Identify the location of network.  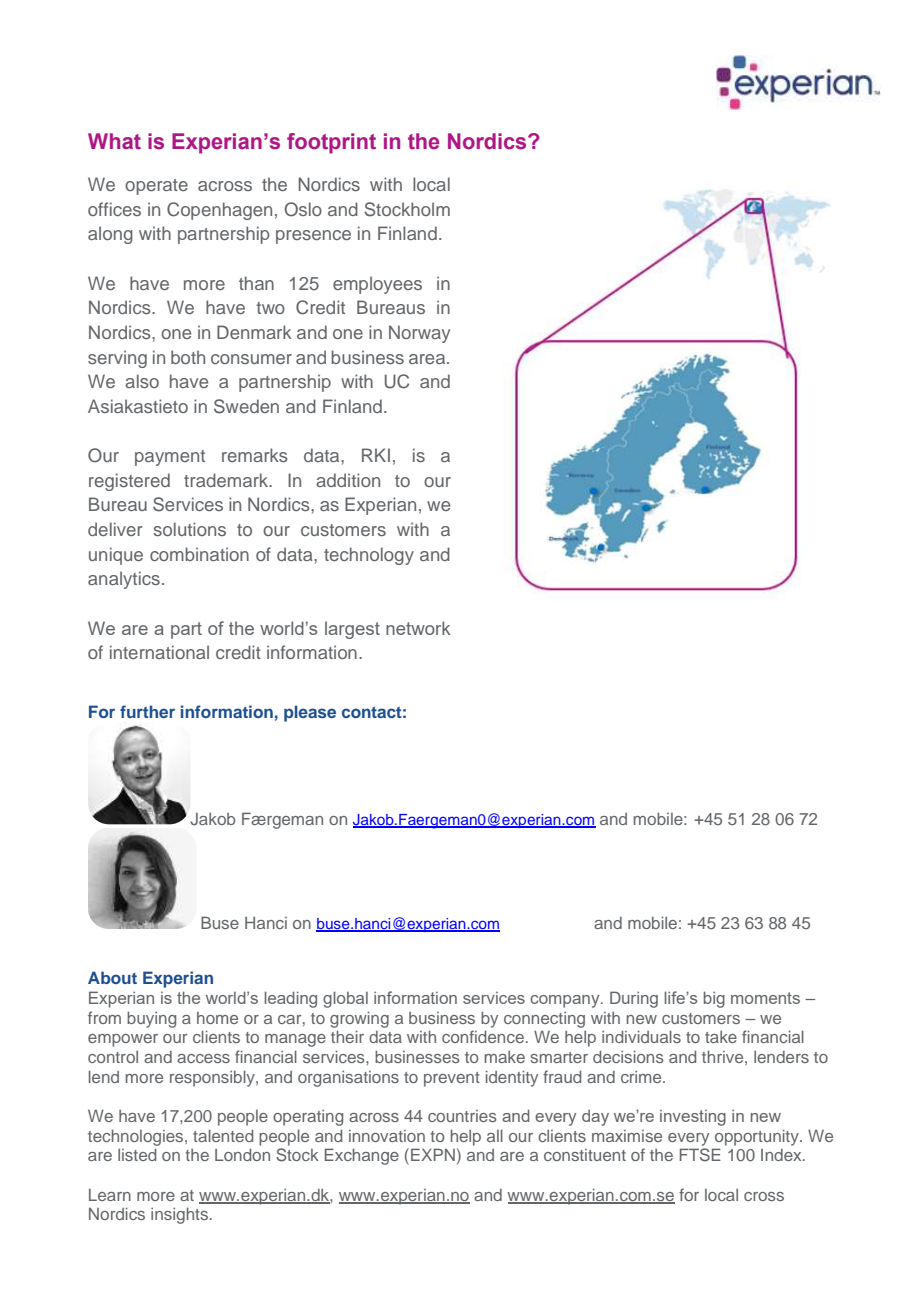
(418, 628).
